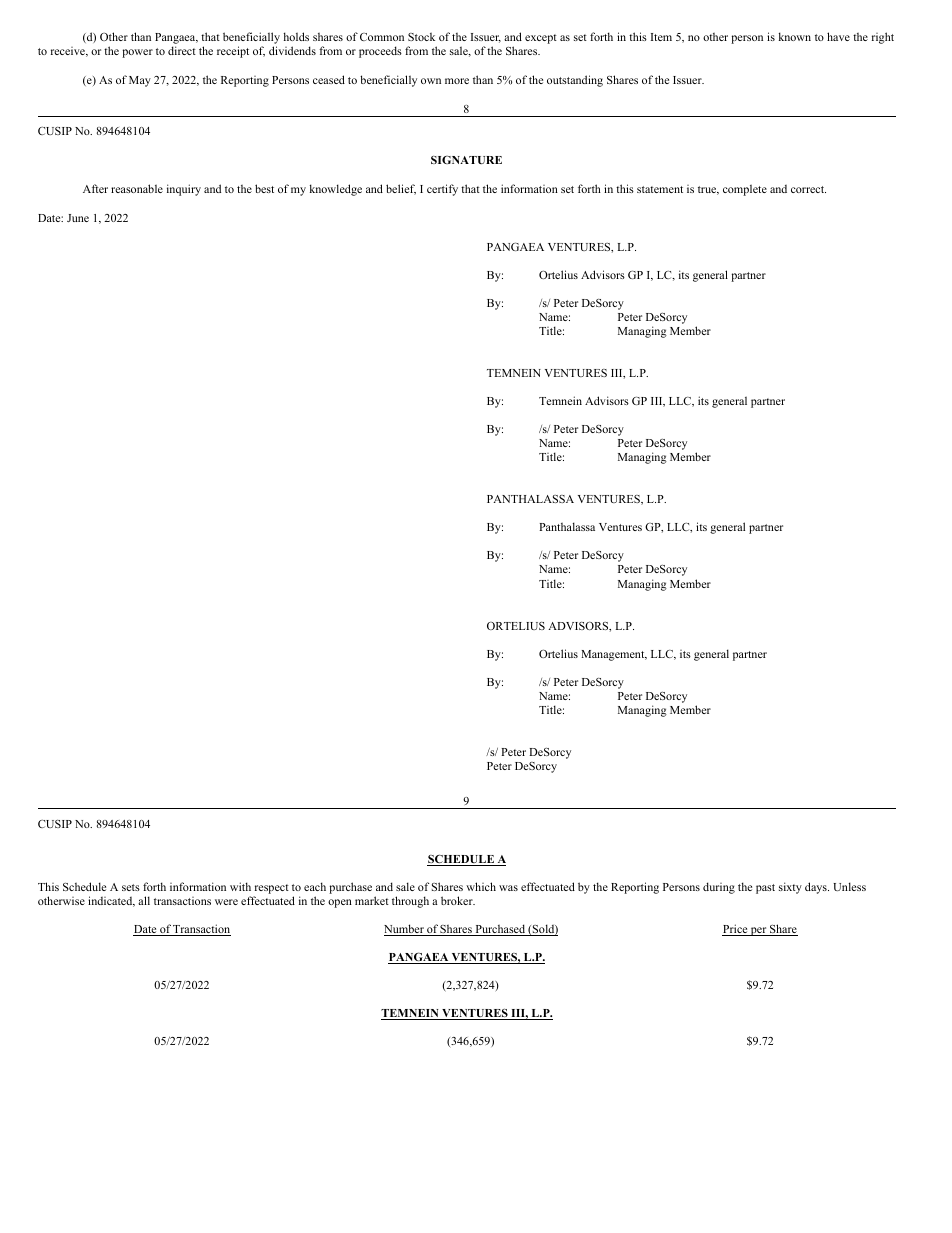 This screenshot has width=952, height=1233. What do you see at coordinates (614, 655) in the screenshot?
I see `Management` at bounding box center [614, 655].
